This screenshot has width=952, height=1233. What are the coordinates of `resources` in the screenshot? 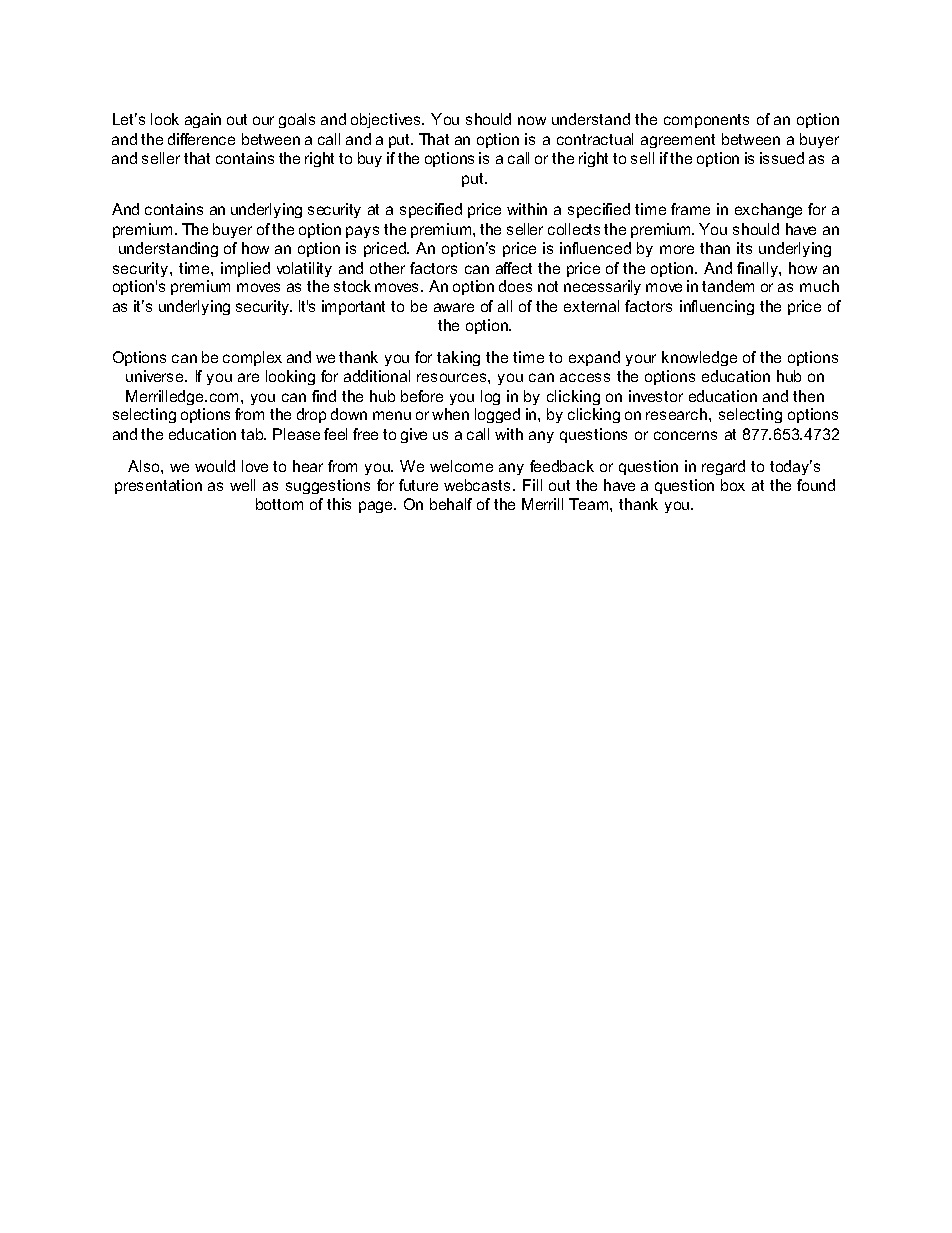 It's located at (453, 377).
